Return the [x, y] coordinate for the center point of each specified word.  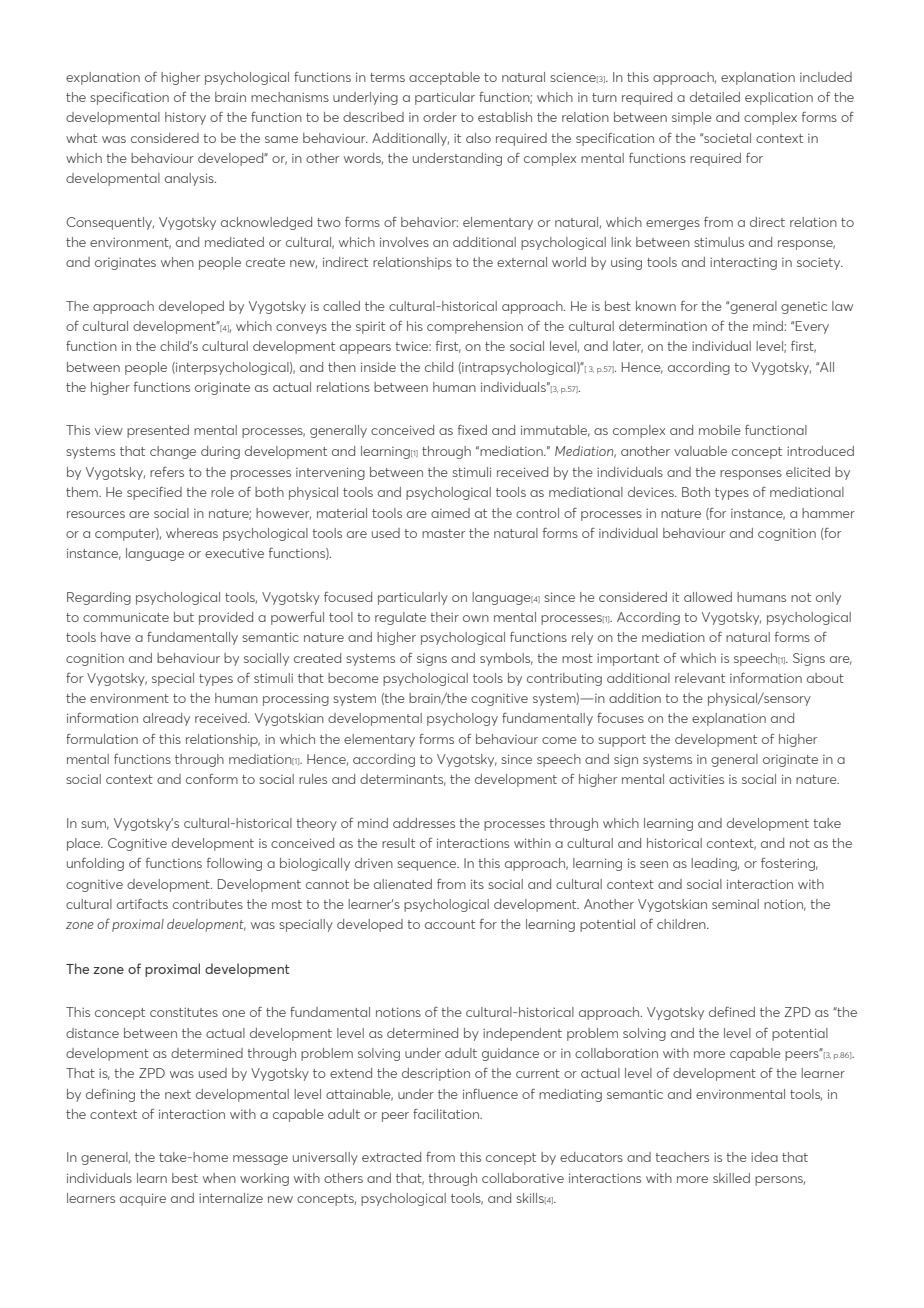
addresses [424, 823]
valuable [700, 451]
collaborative [523, 1178]
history [185, 118]
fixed [472, 429]
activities [696, 779]
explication [779, 98]
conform [212, 779]
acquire [143, 1199]
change [173, 452]
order [440, 117]
